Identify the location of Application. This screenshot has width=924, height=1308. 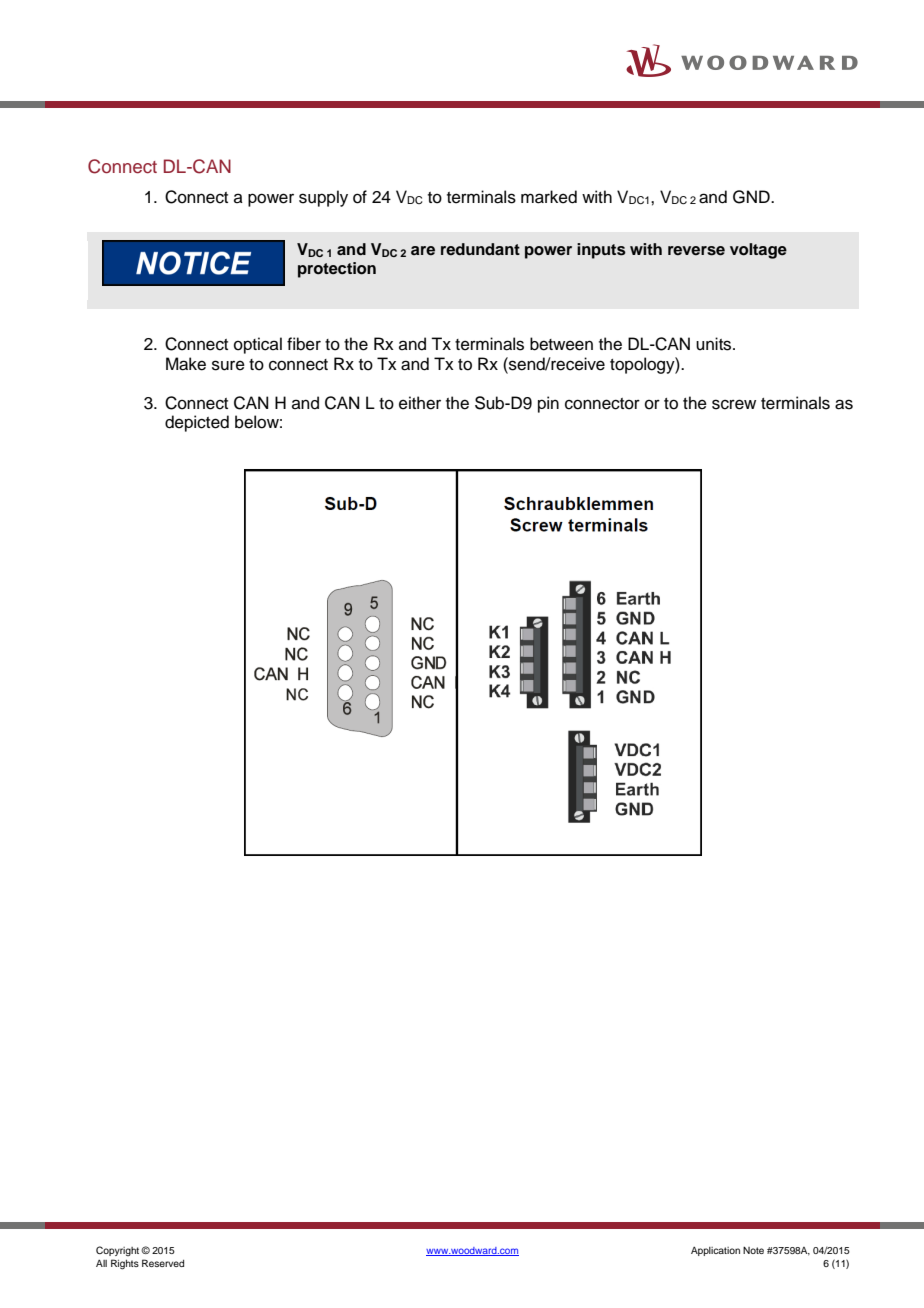
(715, 1251).
